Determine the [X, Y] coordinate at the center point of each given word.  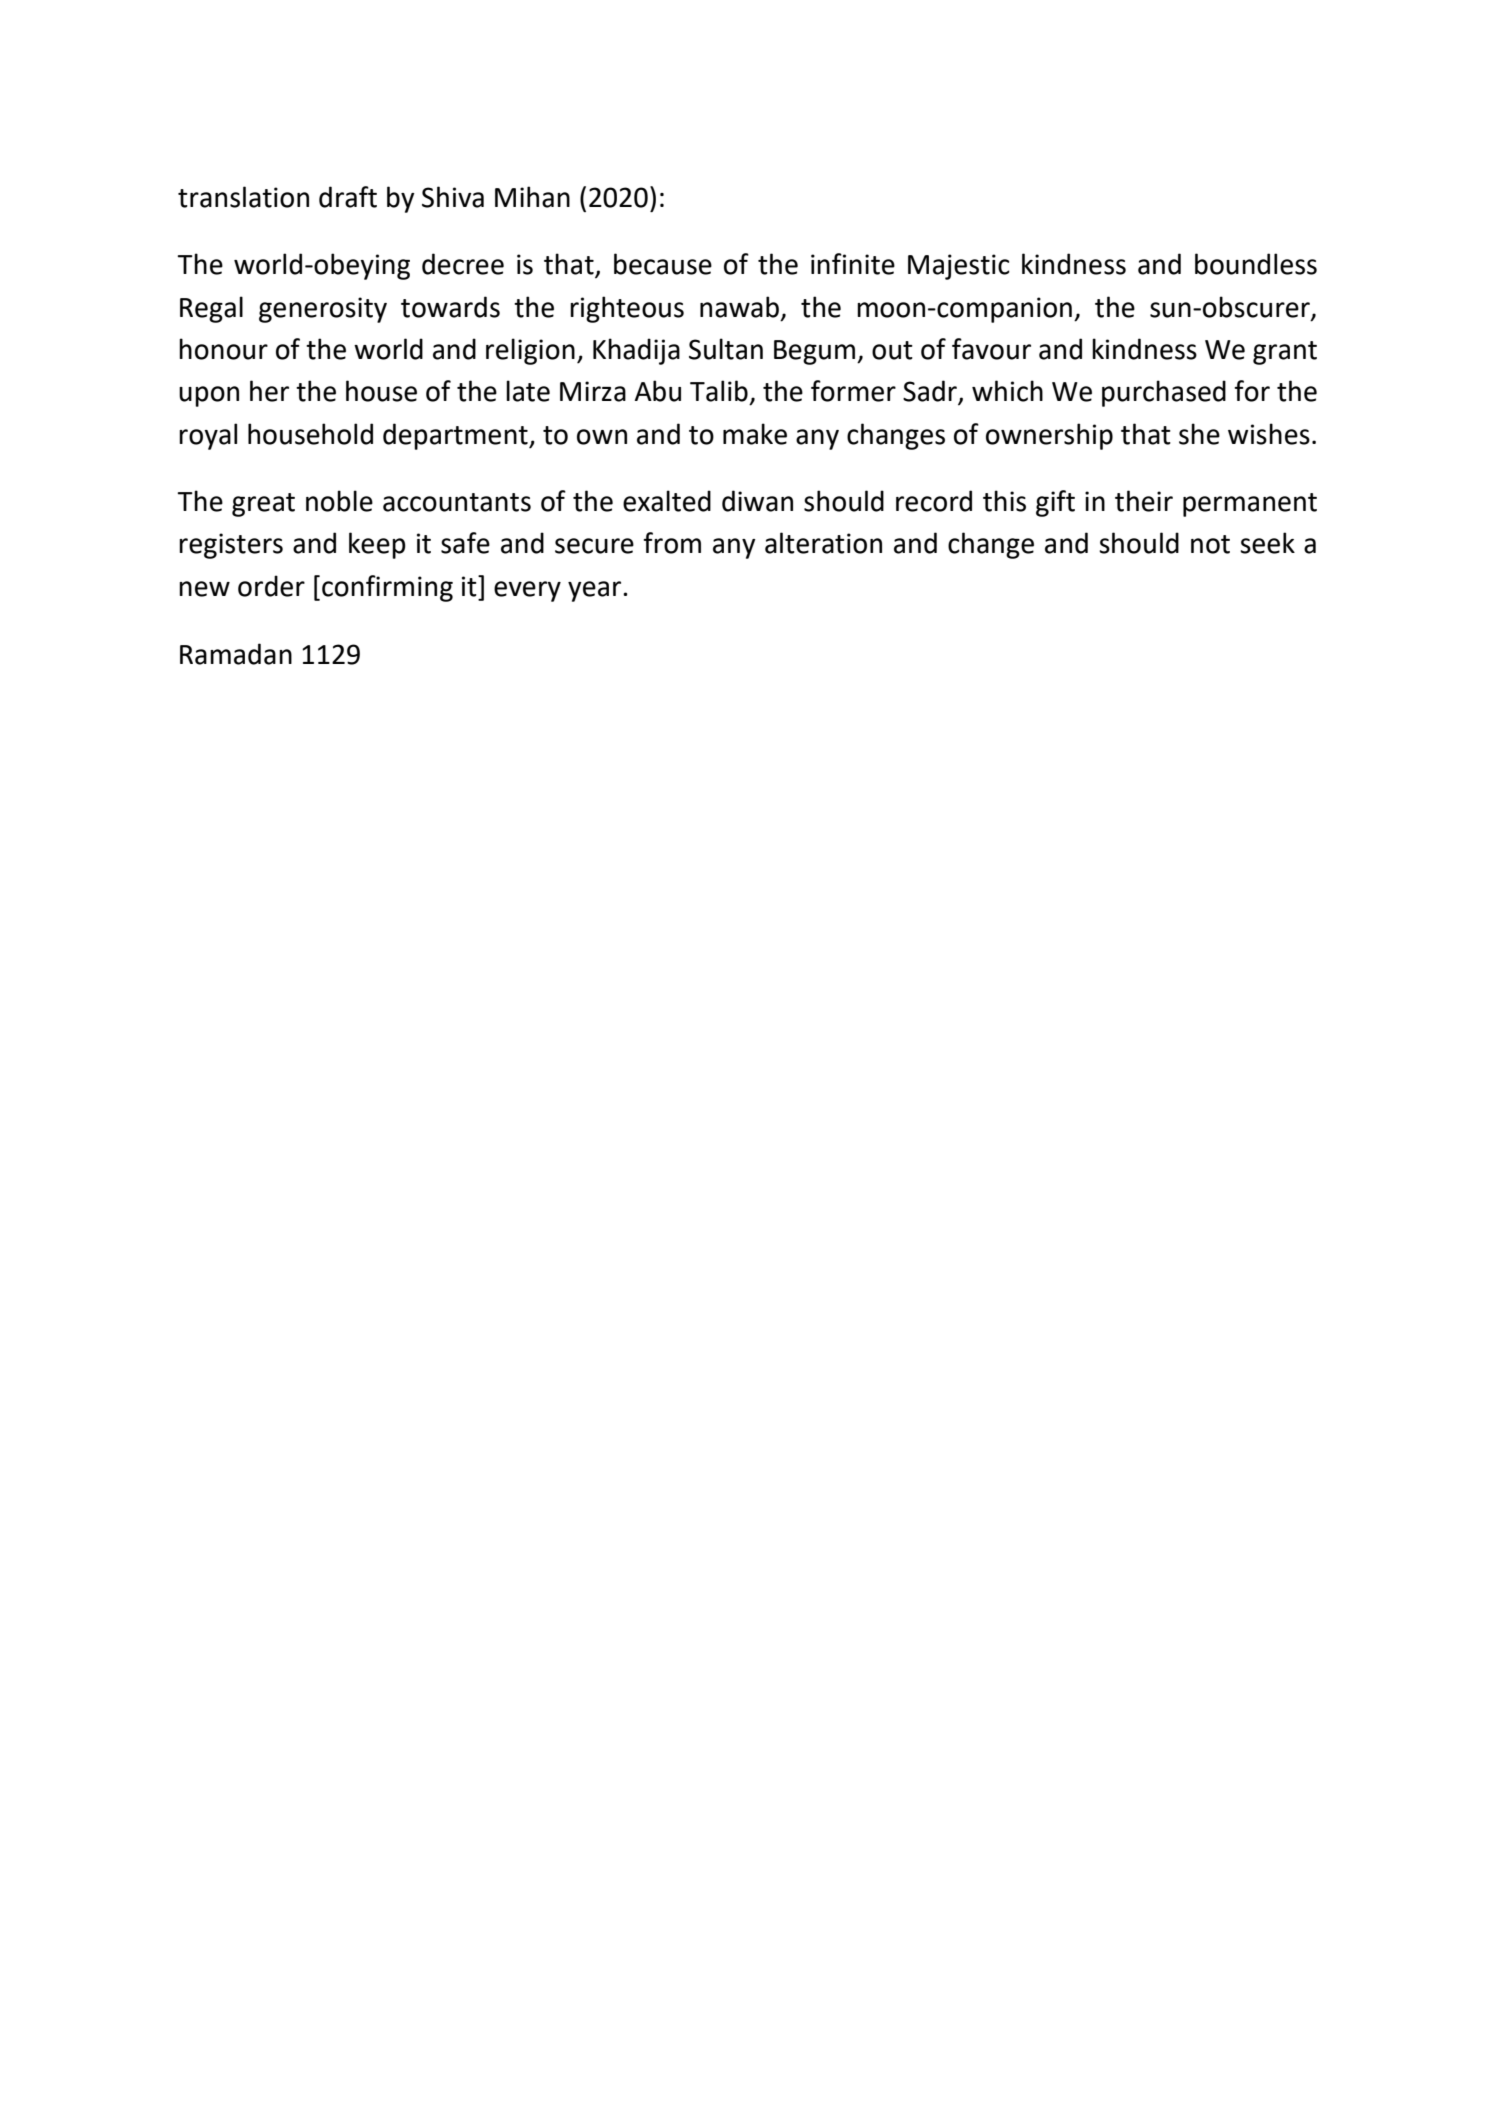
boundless [1256, 264]
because [663, 264]
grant [1285, 353]
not [1210, 544]
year [596, 591]
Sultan [726, 349]
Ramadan [236, 654]
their [1144, 501]
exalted [667, 501]
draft [348, 197]
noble [339, 501]
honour [223, 349]
